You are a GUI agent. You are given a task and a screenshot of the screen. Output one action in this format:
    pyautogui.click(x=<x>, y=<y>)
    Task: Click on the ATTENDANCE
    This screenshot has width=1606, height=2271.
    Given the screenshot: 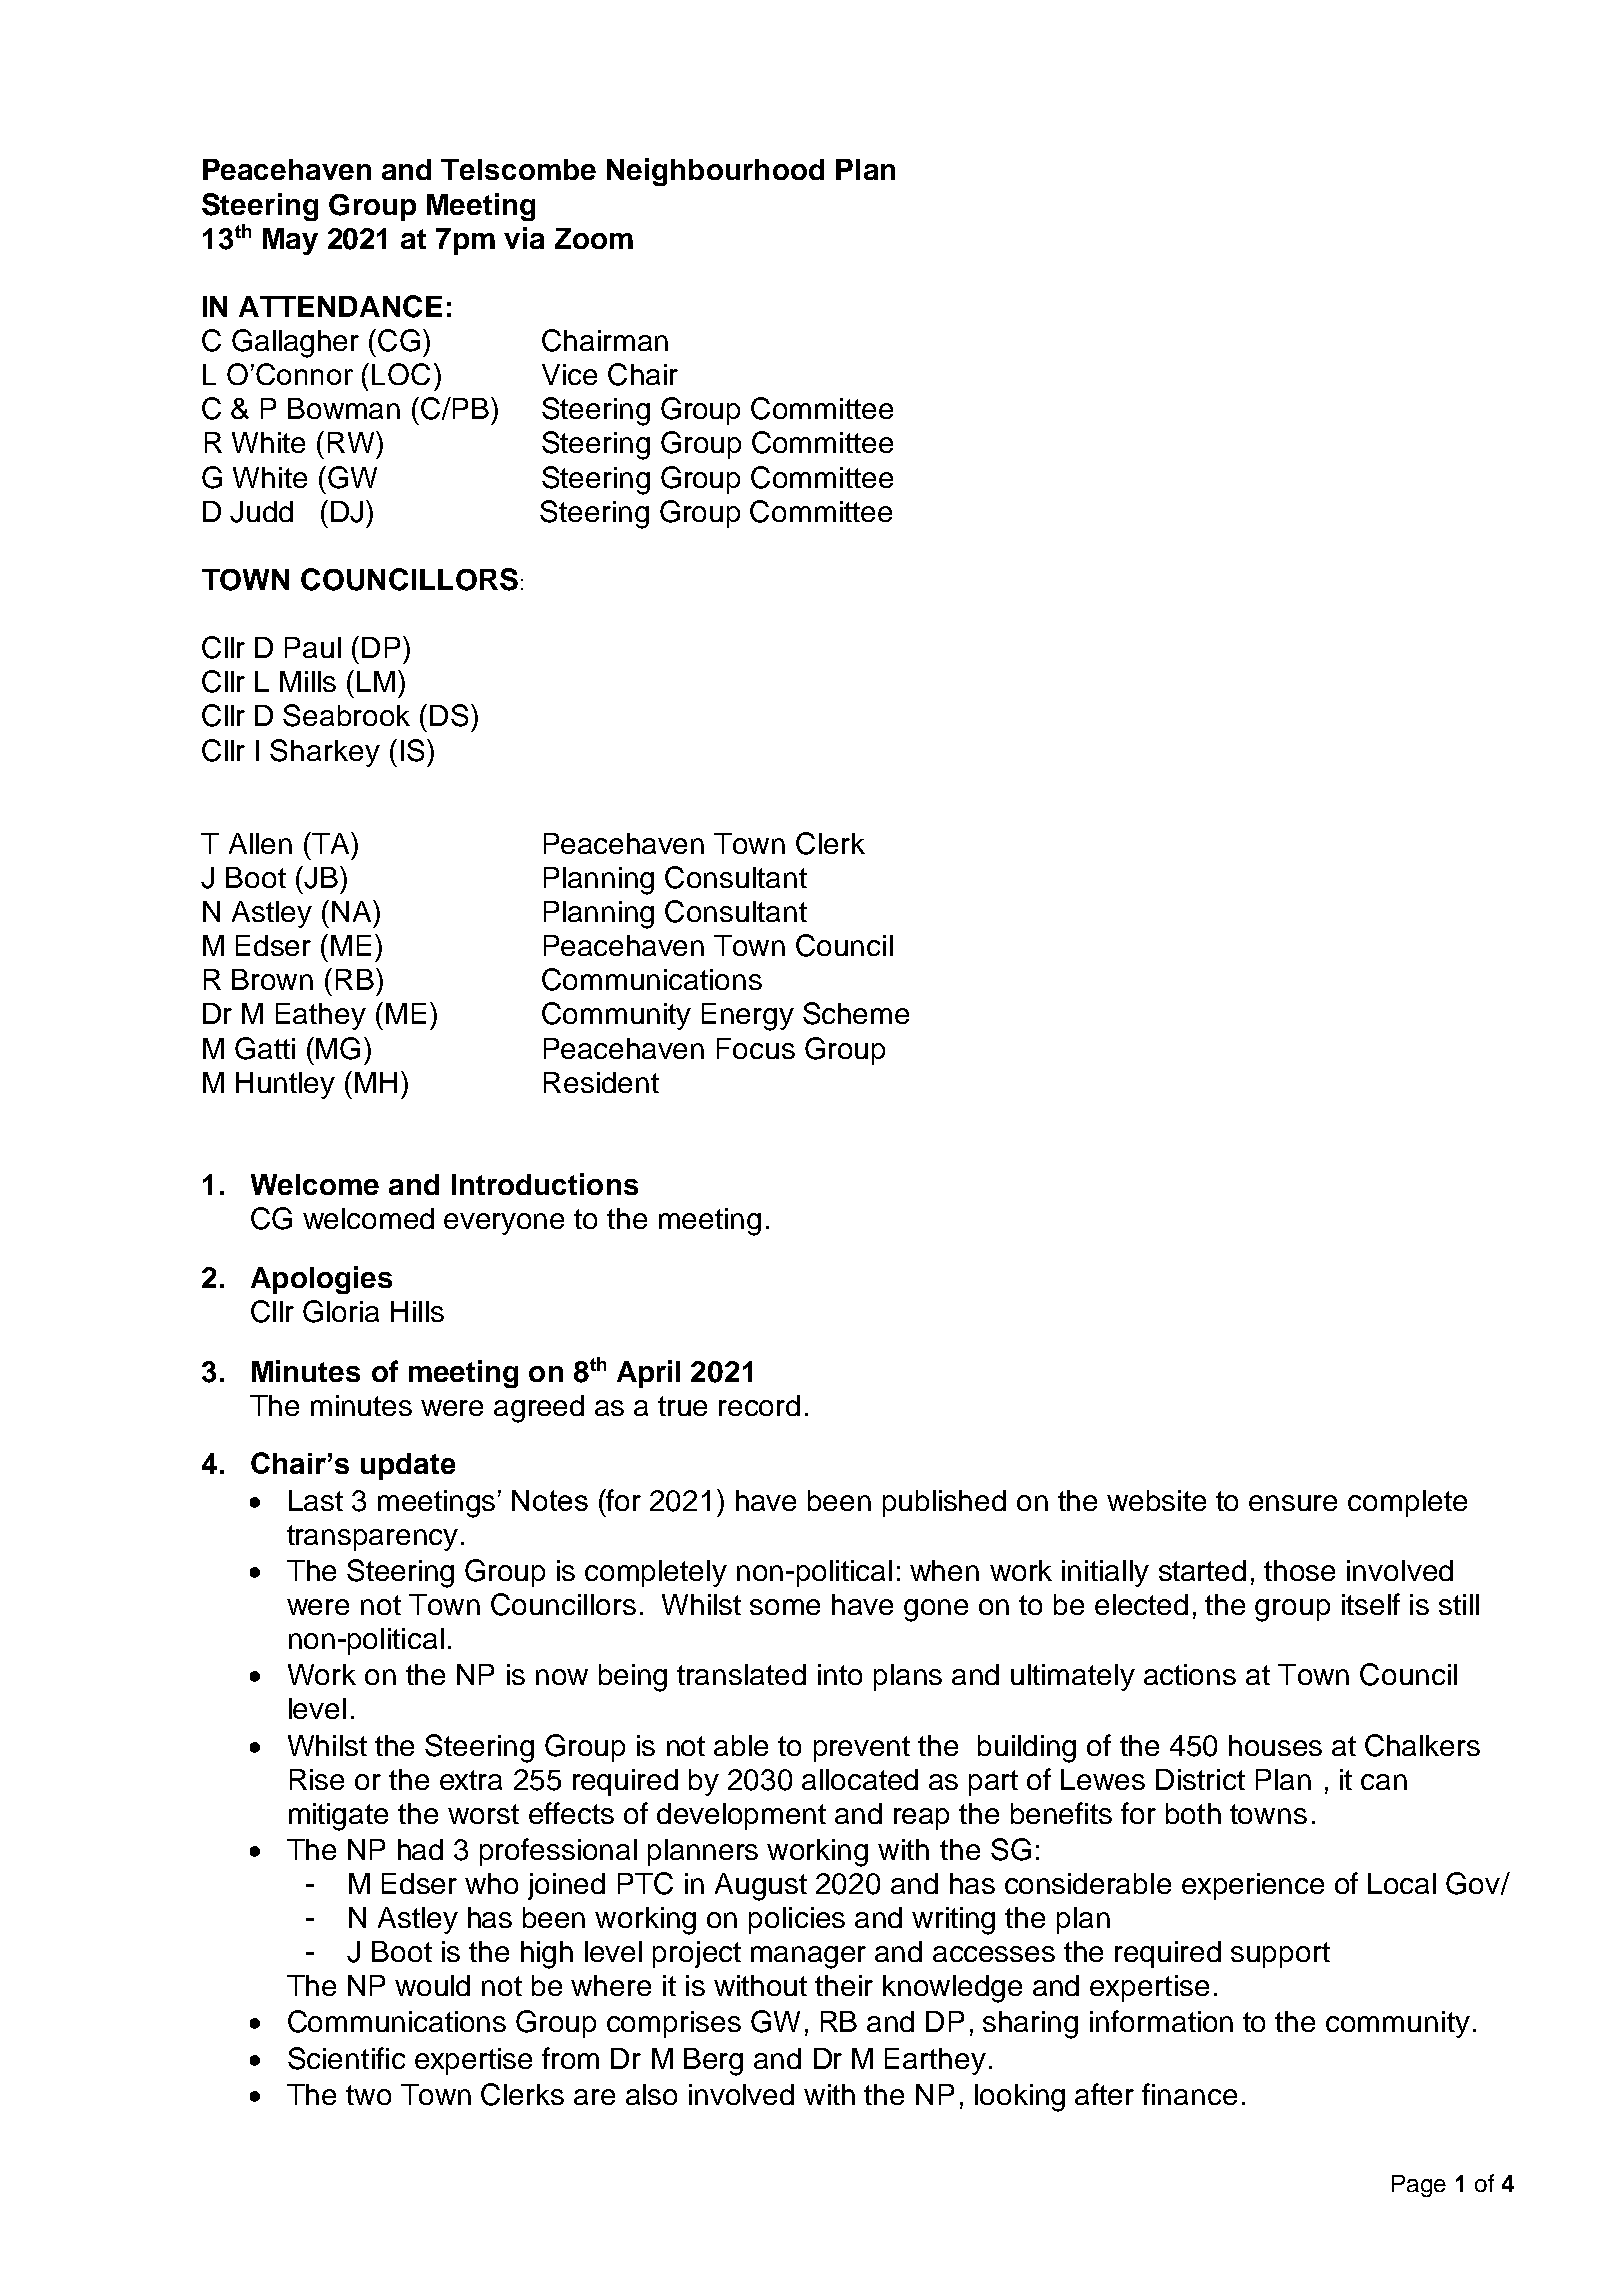 What is the action you would take?
    pyautogui.click(x=340, y=306)
